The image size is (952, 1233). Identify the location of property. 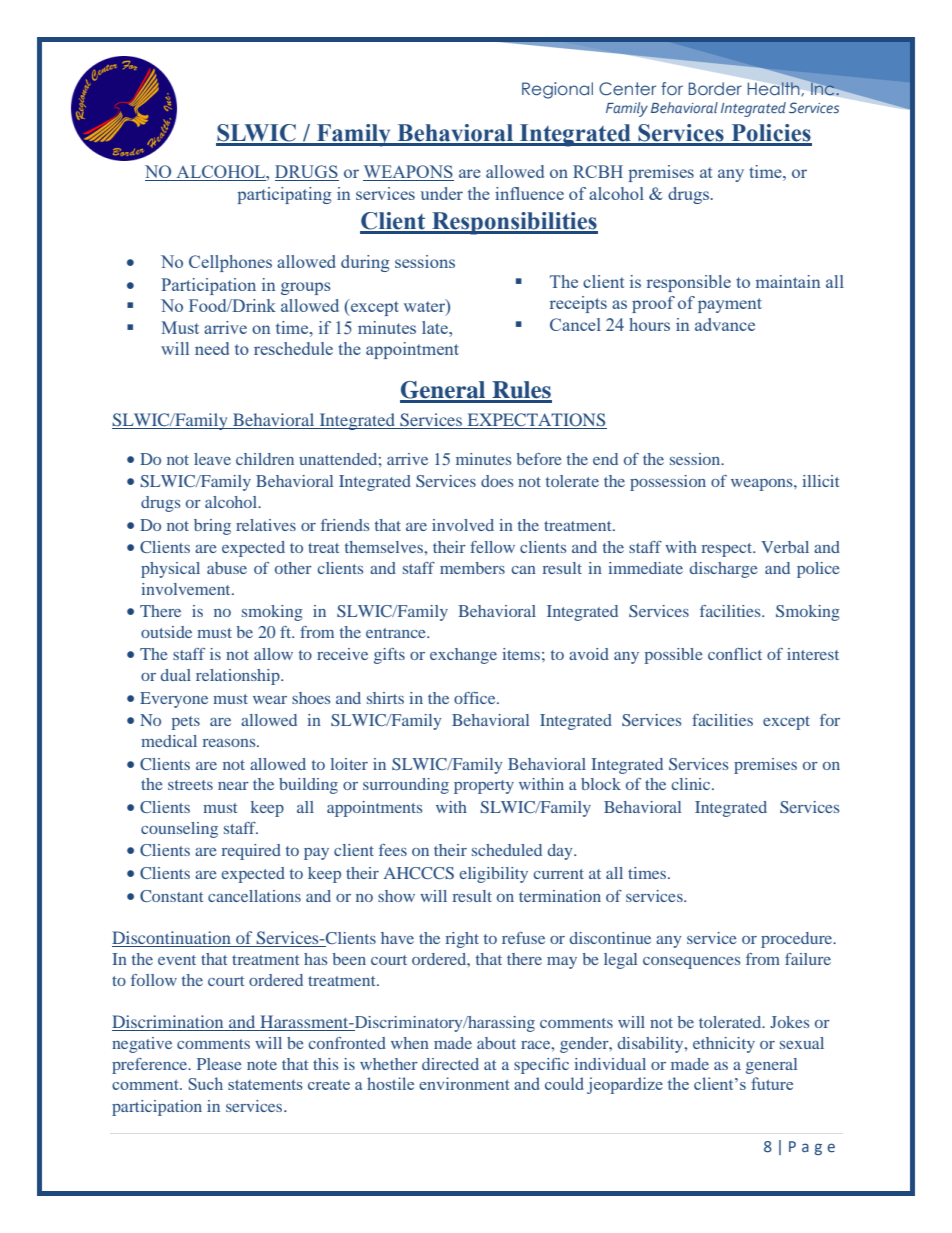
(484, 787).
